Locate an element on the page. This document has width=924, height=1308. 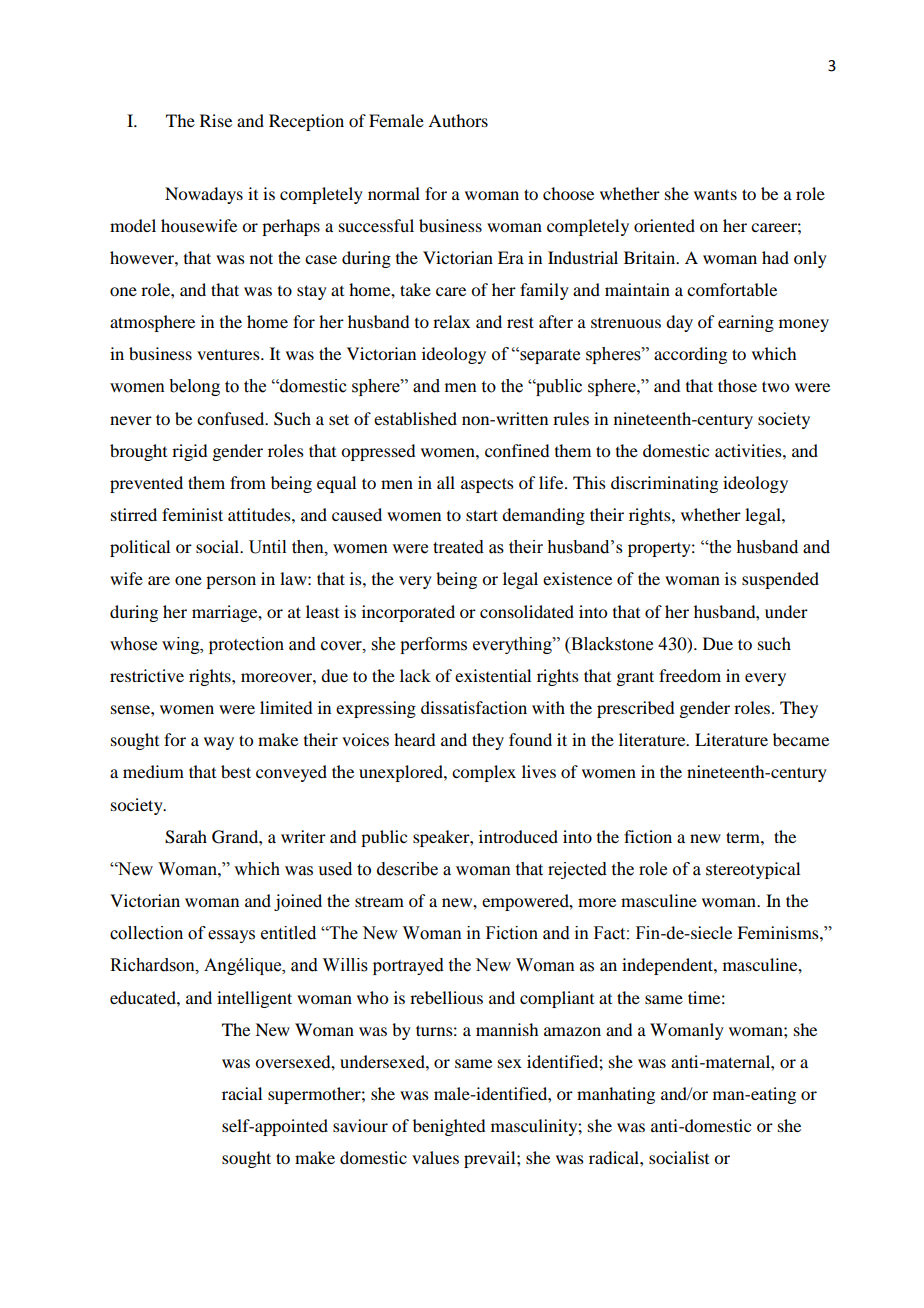
wants is located at coordinates (715, 195).
